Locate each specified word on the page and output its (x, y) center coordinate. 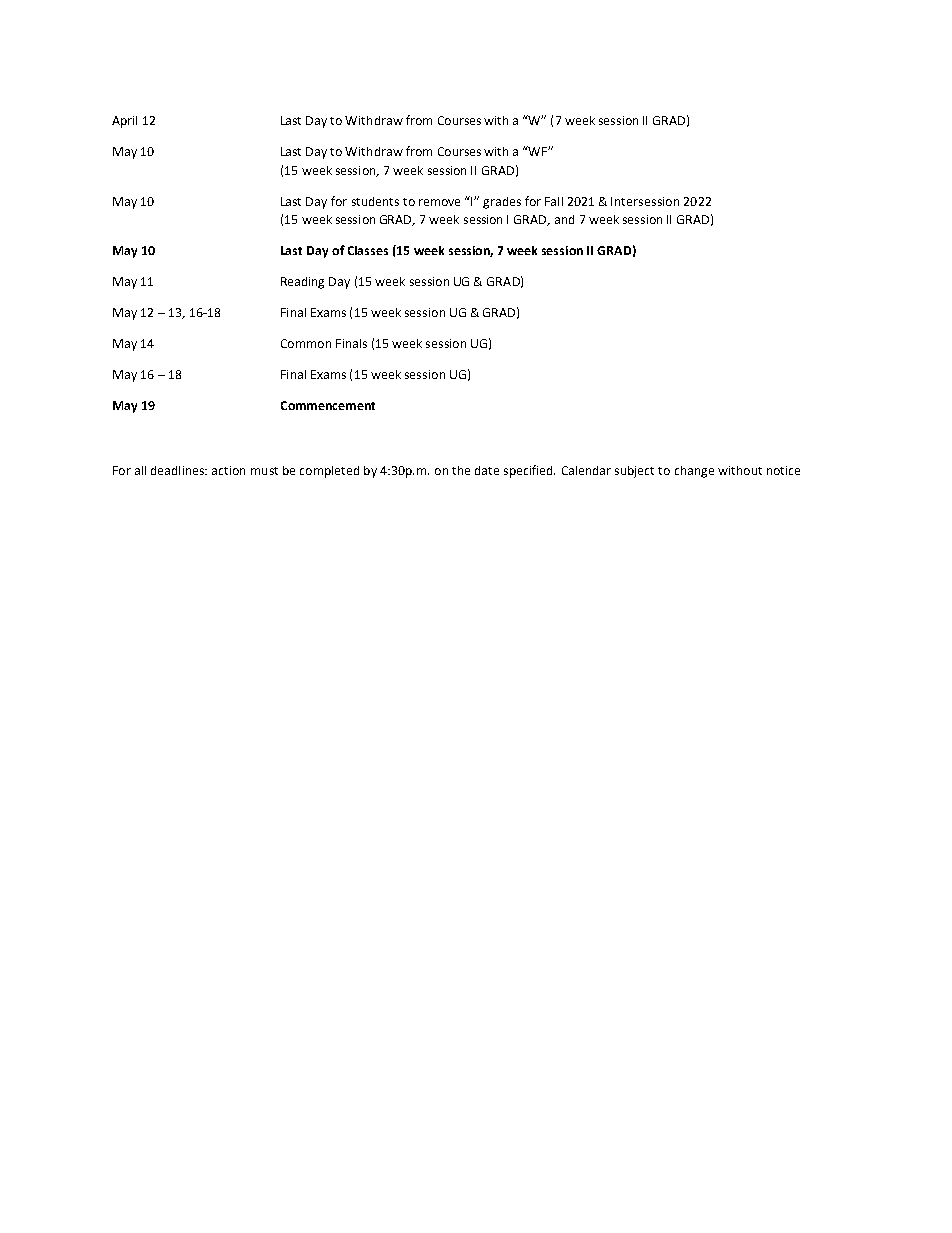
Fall (554, 201)
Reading (302, 283)
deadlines (179, 470)
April (124, 122)
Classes (368, 250)
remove (439, 202)
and (564, 219)
